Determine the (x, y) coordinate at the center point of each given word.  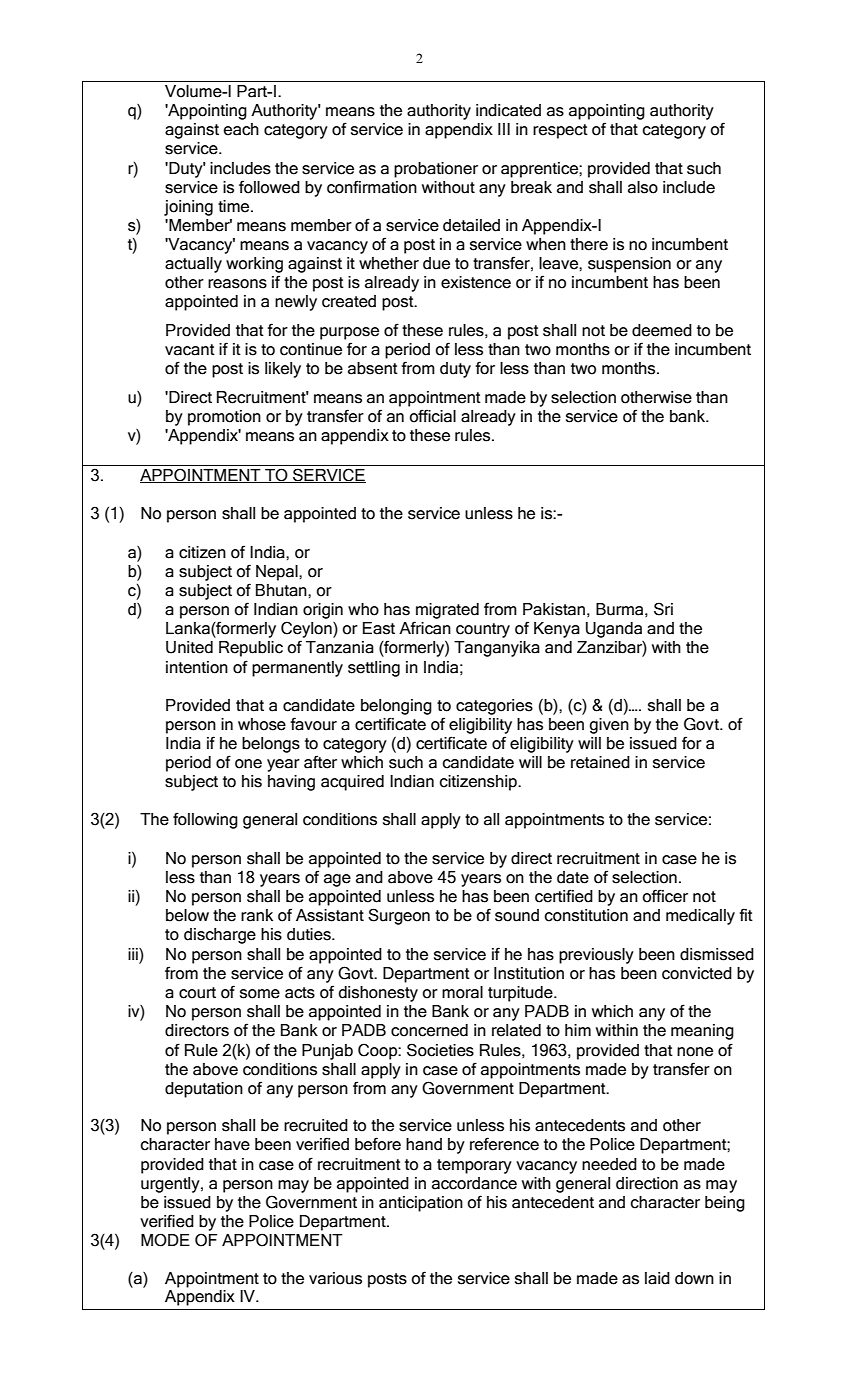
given (609, 726)
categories (494, 707)
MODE (165, 1240)
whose (262, 724)
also (643, 187)
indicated (508, 110)
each (241, 129)
